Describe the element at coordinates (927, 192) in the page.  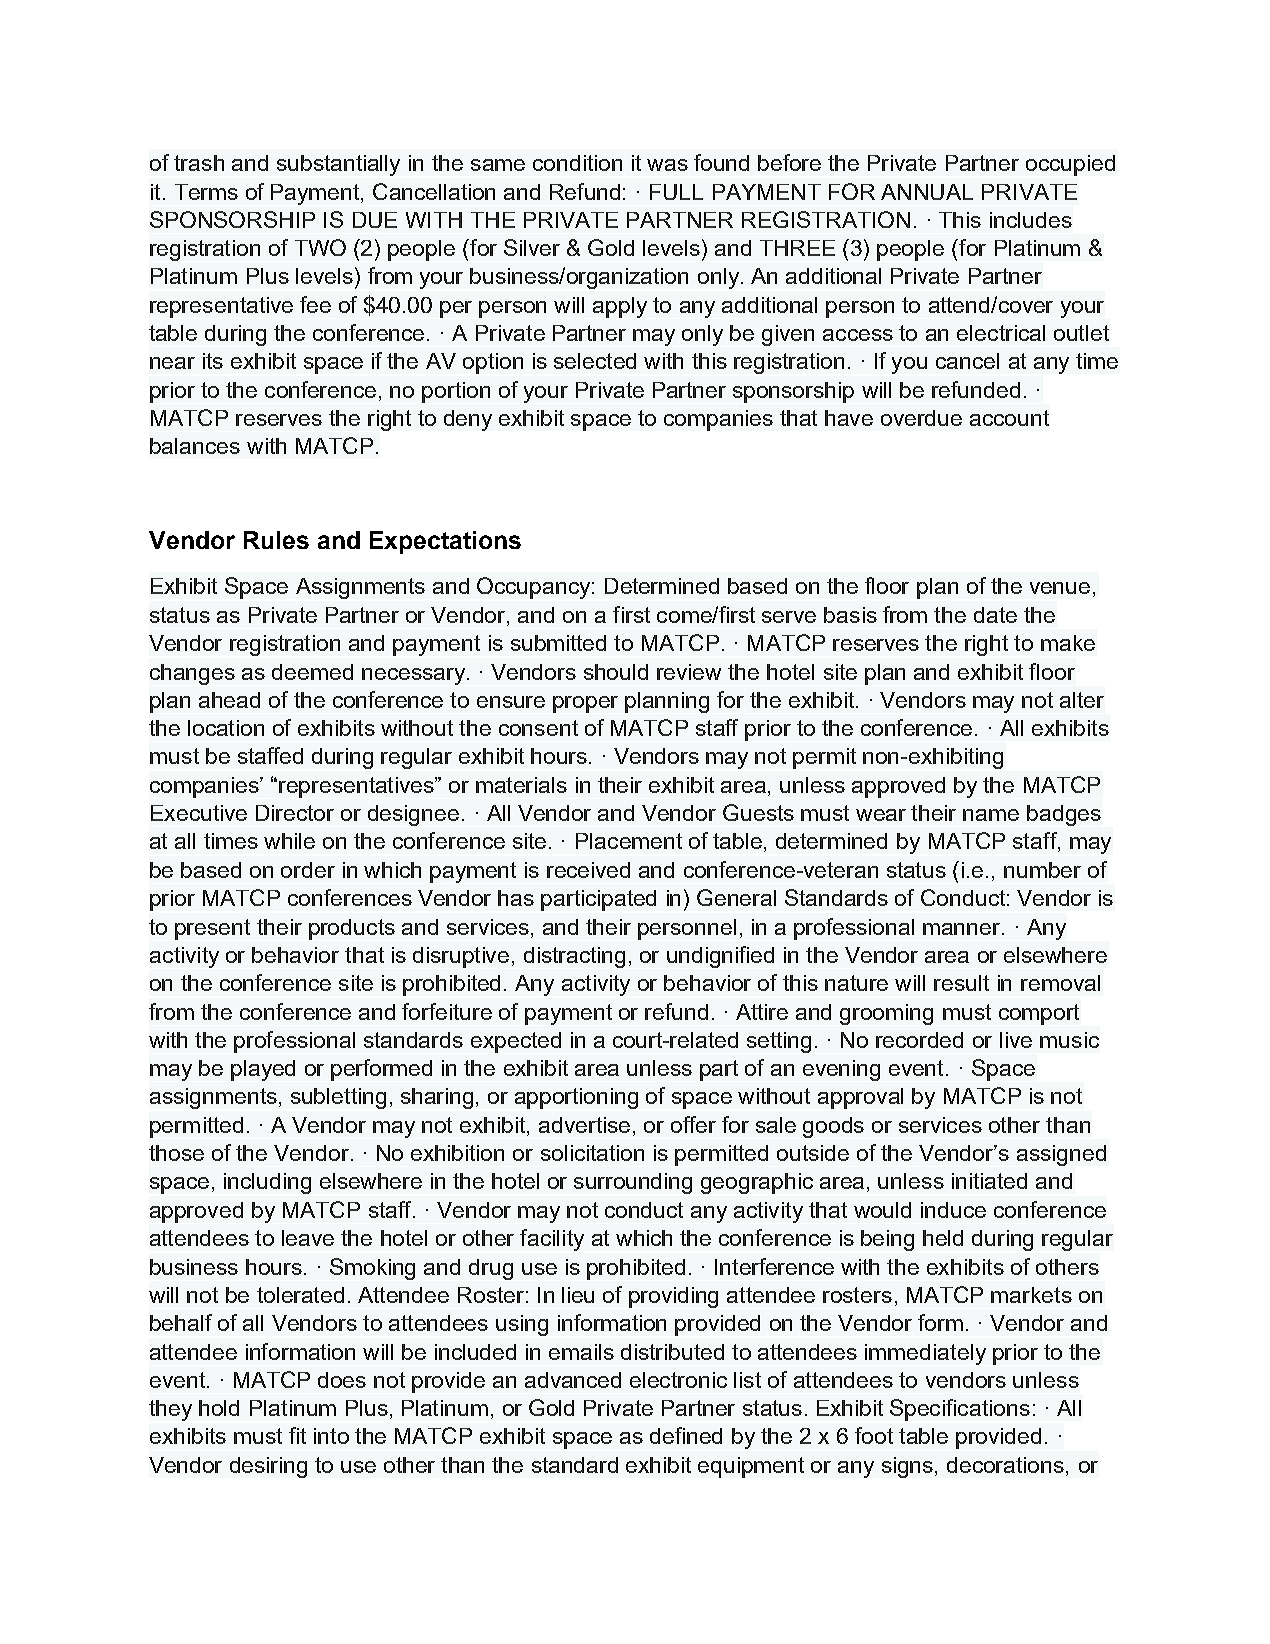
I see `ANNUAL` at that location.
